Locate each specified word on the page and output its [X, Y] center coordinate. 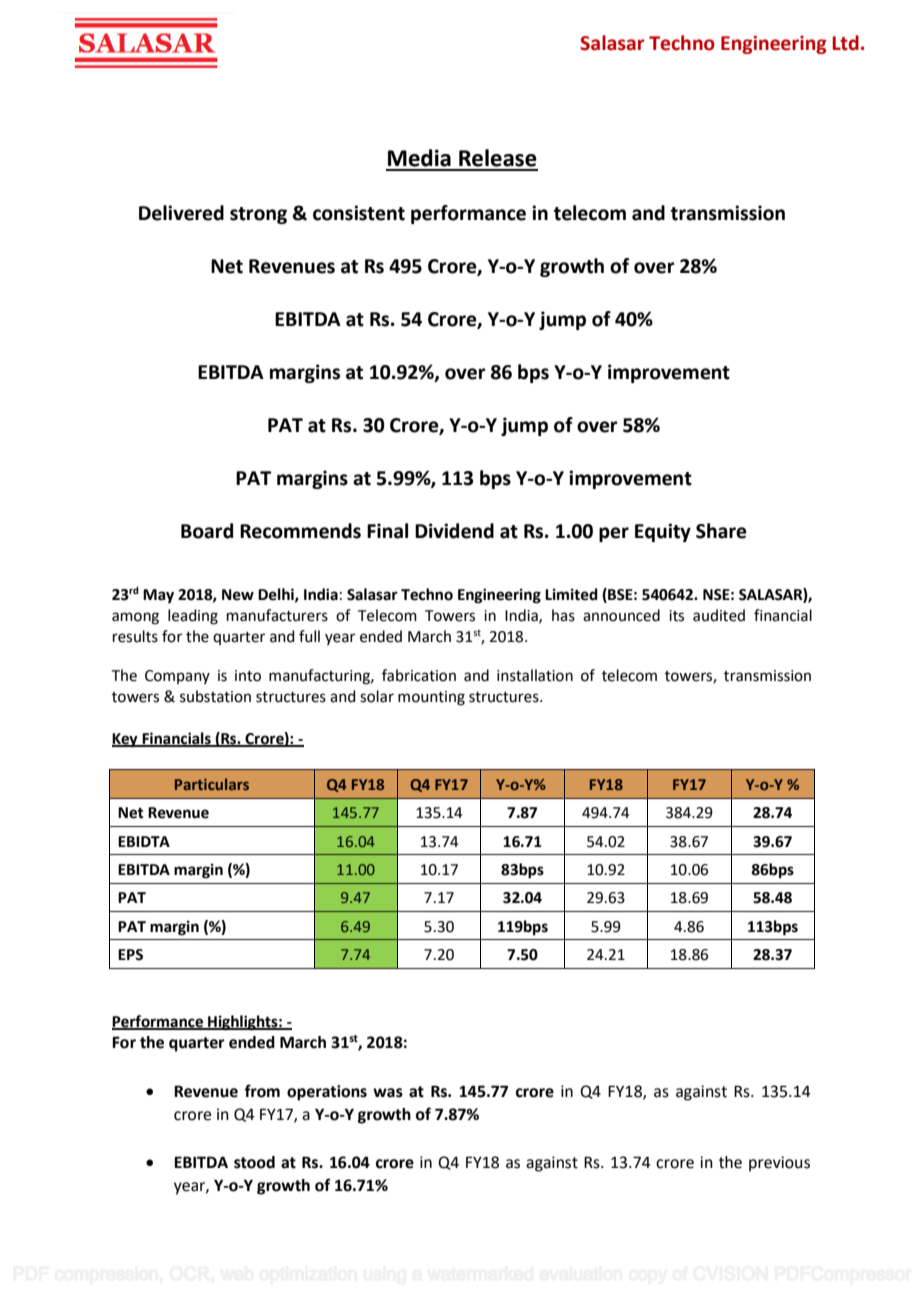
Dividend [454, 531]
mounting [431, 698]
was [388, 1093]
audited [719, 615]
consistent [359, 213]
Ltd [845, 43]
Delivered [181, 213]
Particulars [212, 784]
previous [779, 1164]
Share [721, 531]
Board [207, 531]
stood [254, 1162]
